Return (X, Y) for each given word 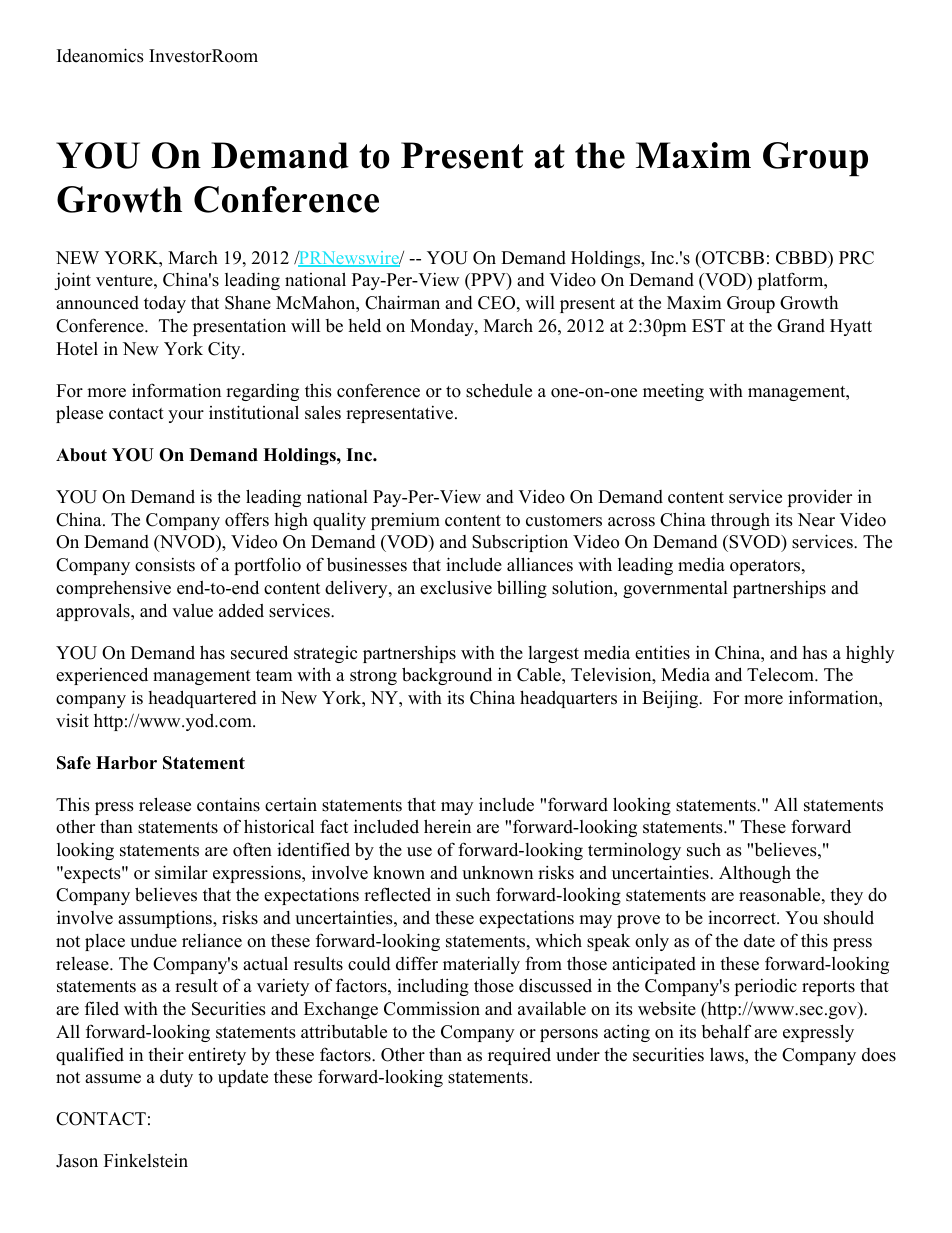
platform (792, 281)
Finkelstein (146, 1160)
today (165, 304)
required (519, 1056)
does (879, 1055)
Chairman (402, 302)
